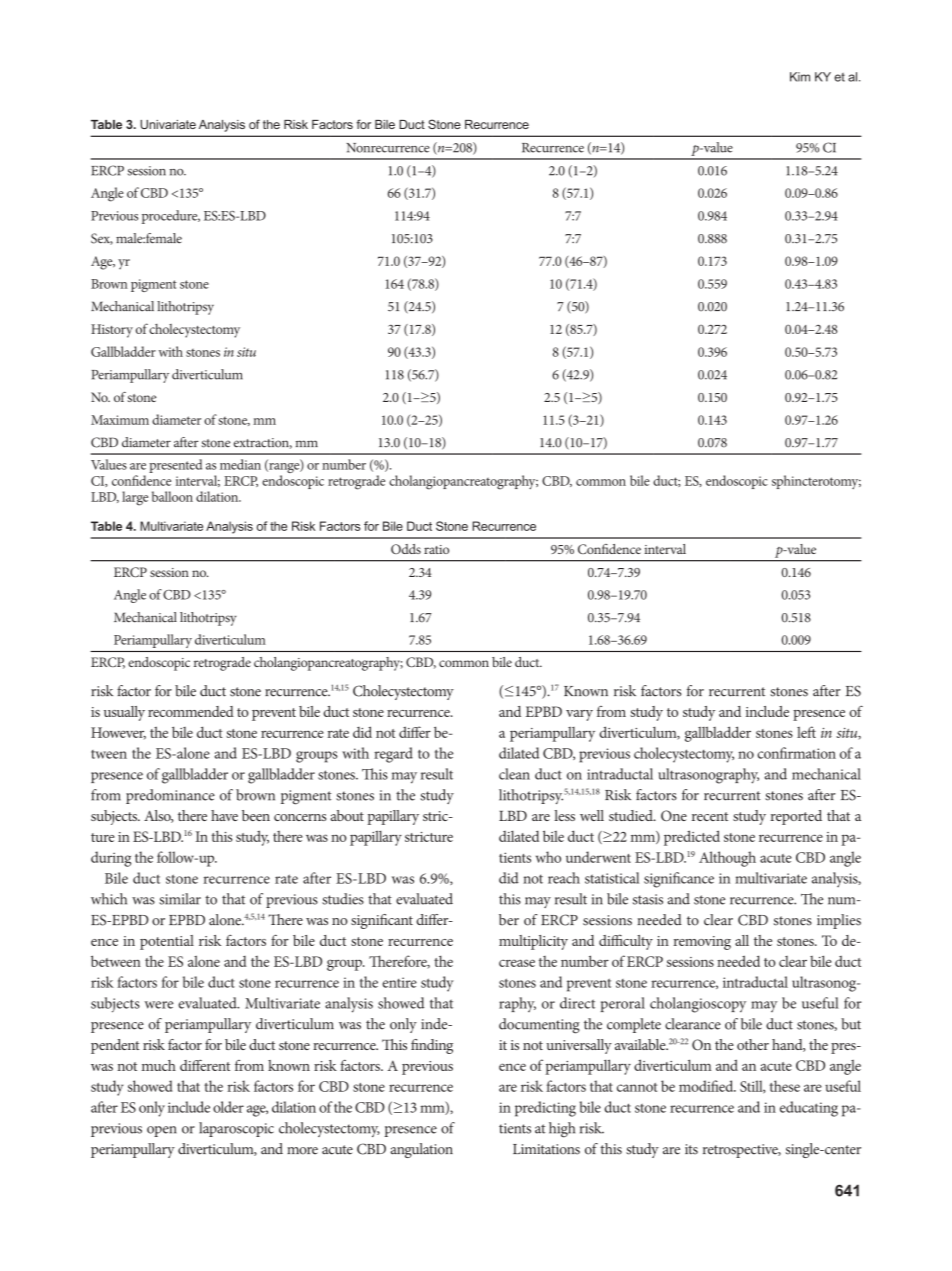 The width and height of the screenshot is (952, 1271). What do you see at coordinates (180, 899) in the screenshot?
I see `similar` at bounding box center [180, 899].
